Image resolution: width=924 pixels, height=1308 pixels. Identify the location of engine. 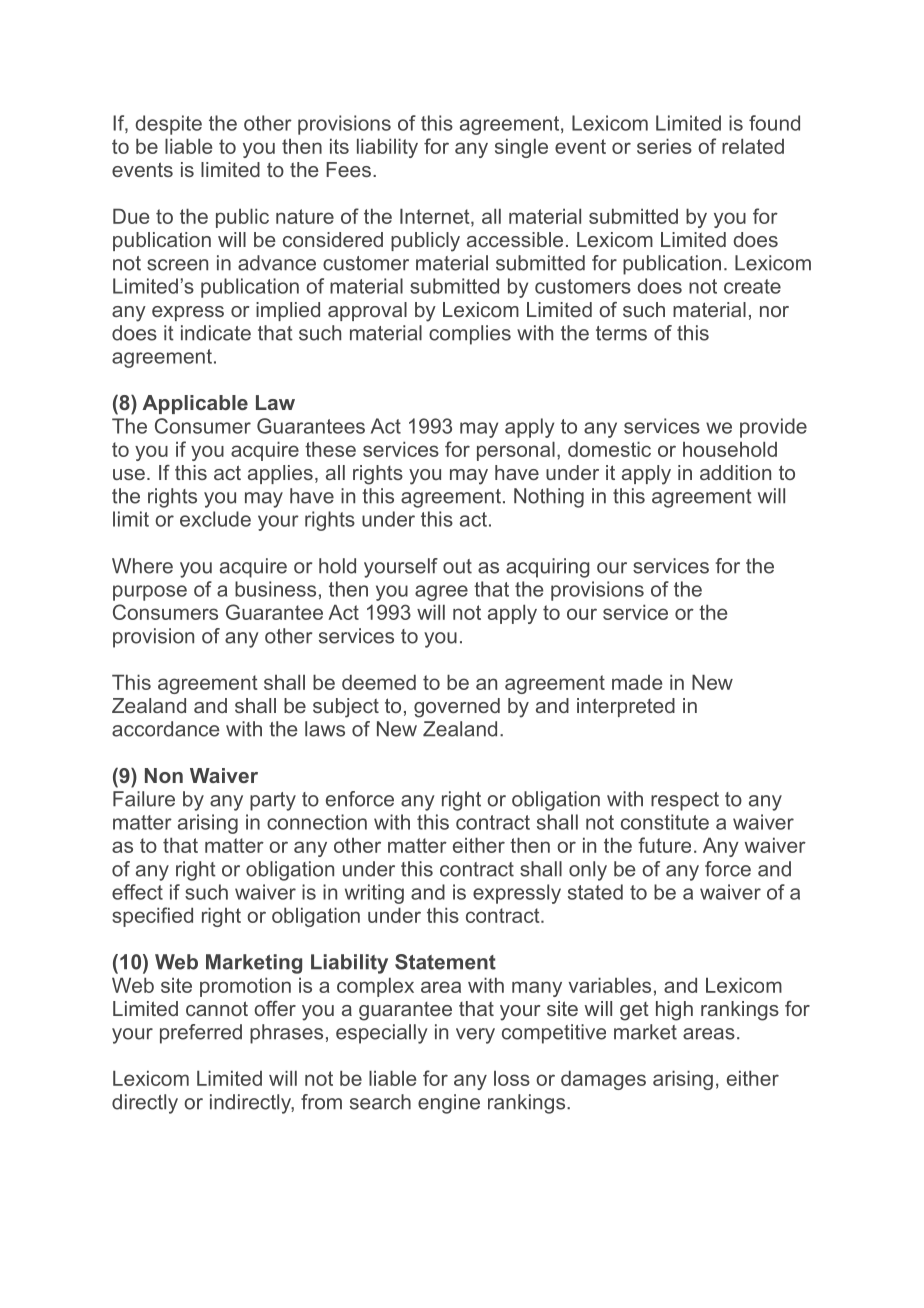
(449, 1104).
